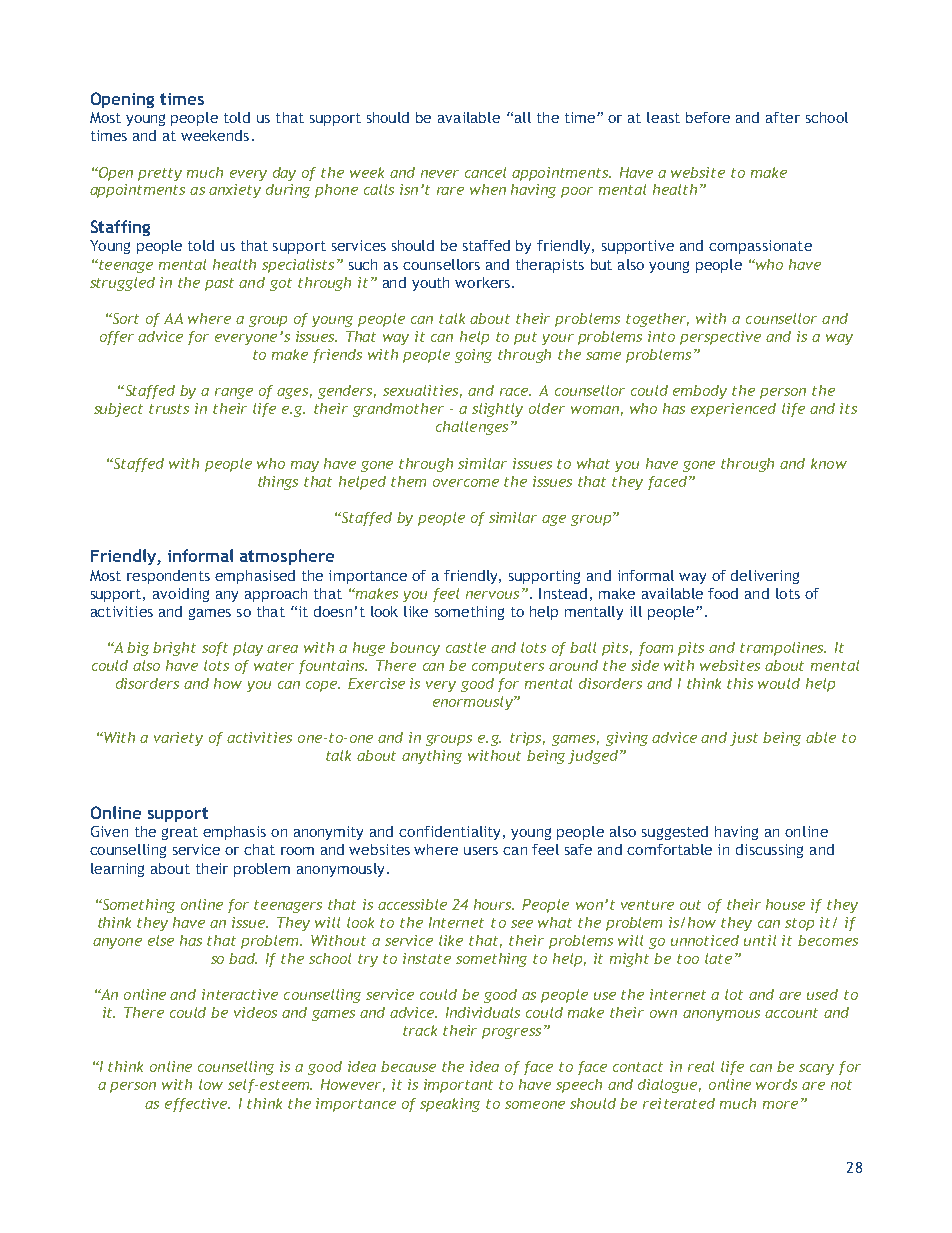 The height and width of the screenshot is (1233, 952). Describe the element at coordinates (211, 1084) in the screenshot. I see `low` at that location.
